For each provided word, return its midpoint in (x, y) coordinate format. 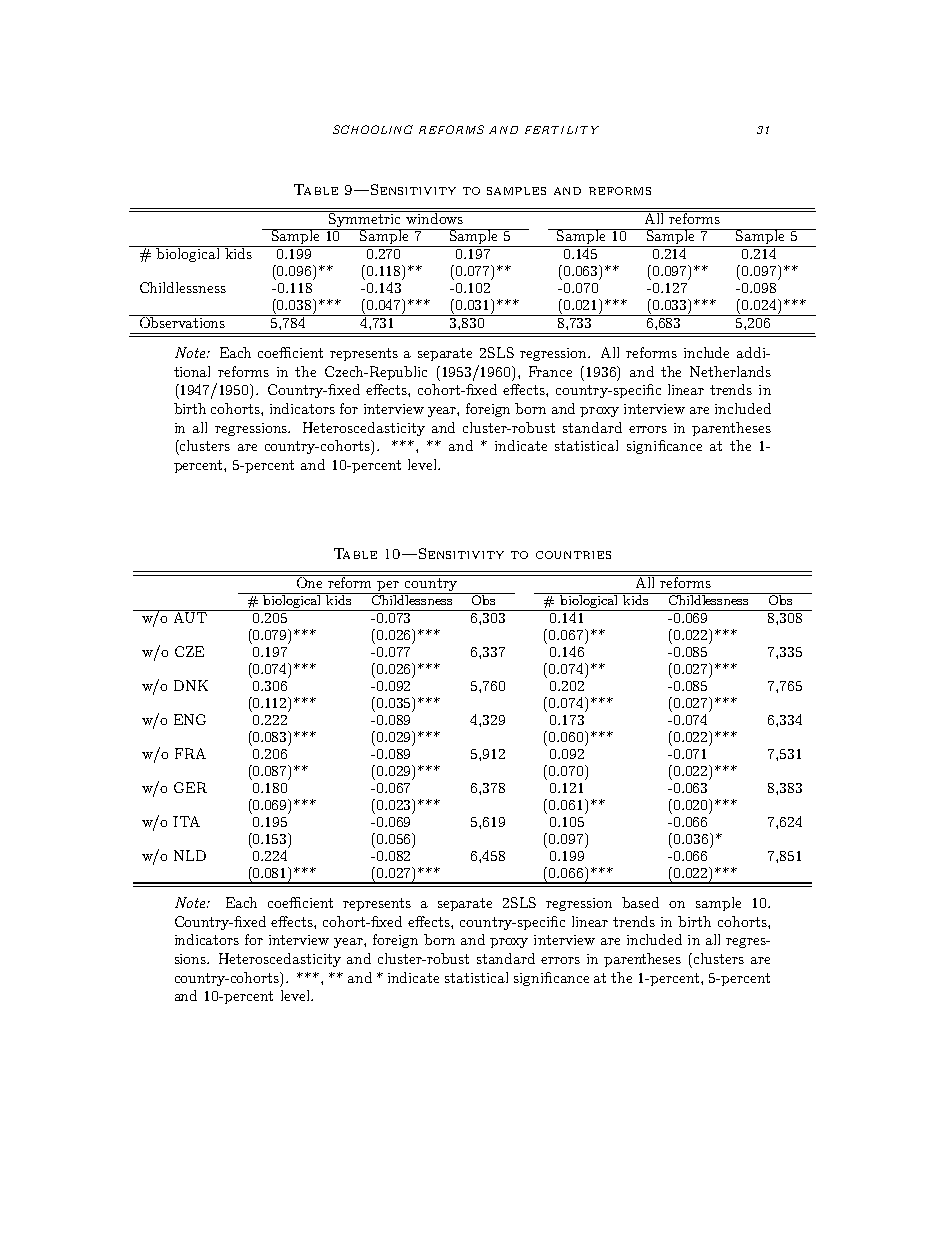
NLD (190, 855)
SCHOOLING (373, 129)
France (550, 371)
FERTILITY (562, 130)
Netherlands (730, 371)
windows (434, 217)
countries (573, 555)
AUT (191, 616)
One (309, 581)
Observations (182, 321)
